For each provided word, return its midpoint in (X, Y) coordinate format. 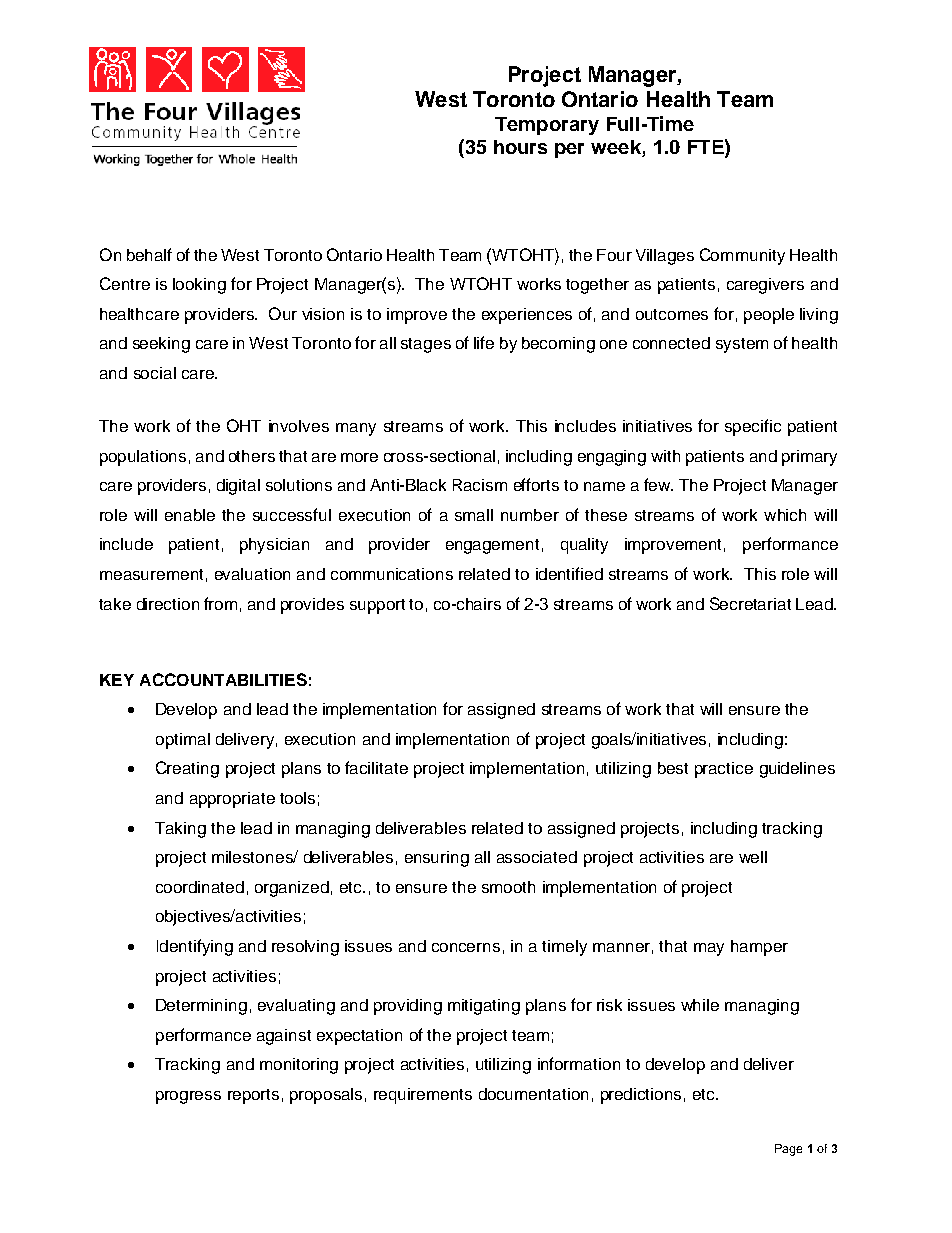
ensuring (437, 859)
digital (238, 487)
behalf (149, 254)
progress (188, 1097)
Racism (480, 485)
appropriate (232, 800)
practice (724, 770)
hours (520, 147)
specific (753, 427)
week (617, 148)
